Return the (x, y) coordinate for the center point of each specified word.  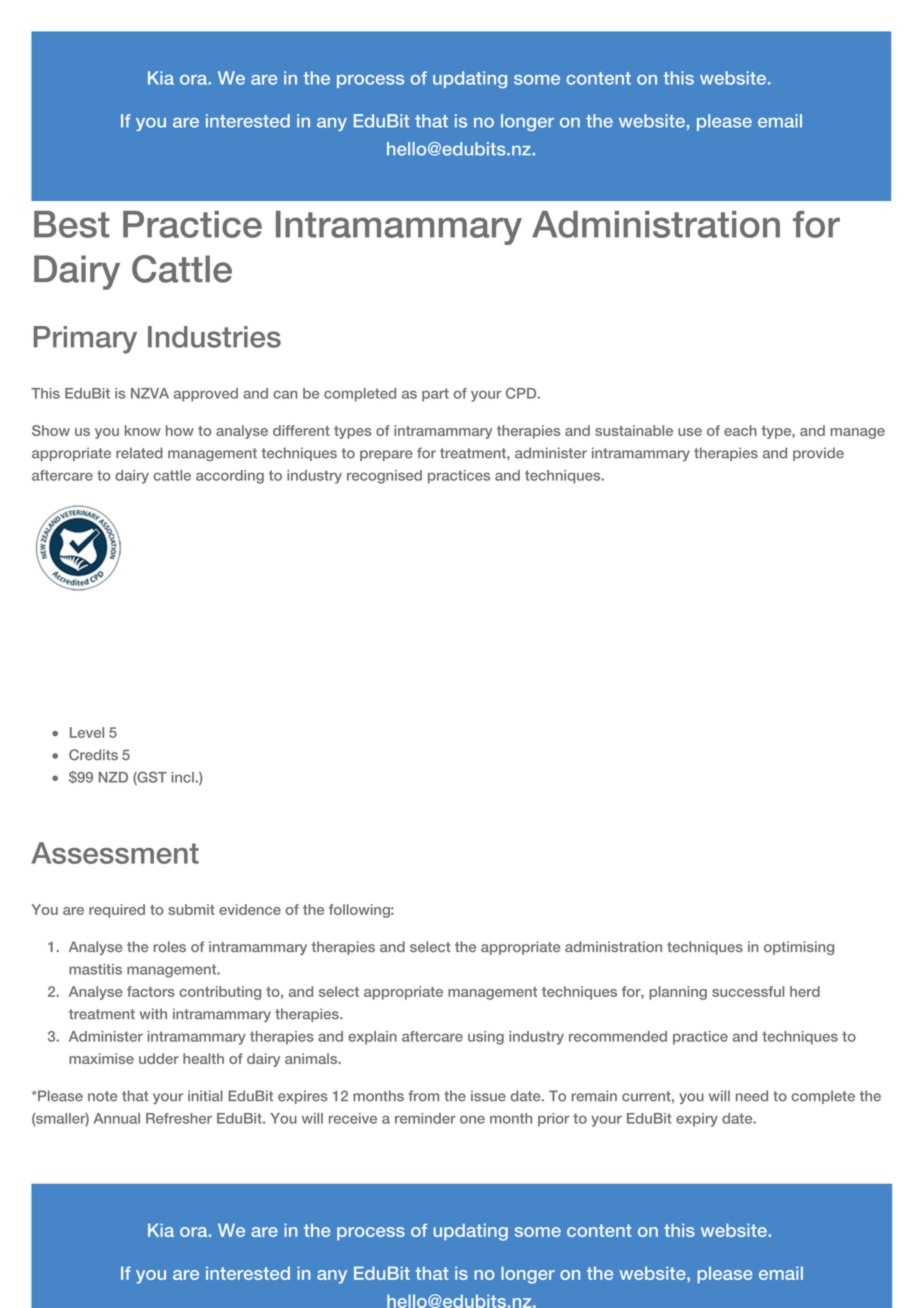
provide (818, 454)
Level (87, 732)
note (103, 1096)
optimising (799, 948)
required (117, 911)
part (435, 395)
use (690, 432)
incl (183, 777)
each (740, 430)
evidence (250, 909)
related (139, 453)
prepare (386, 455)
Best (71, 224)
